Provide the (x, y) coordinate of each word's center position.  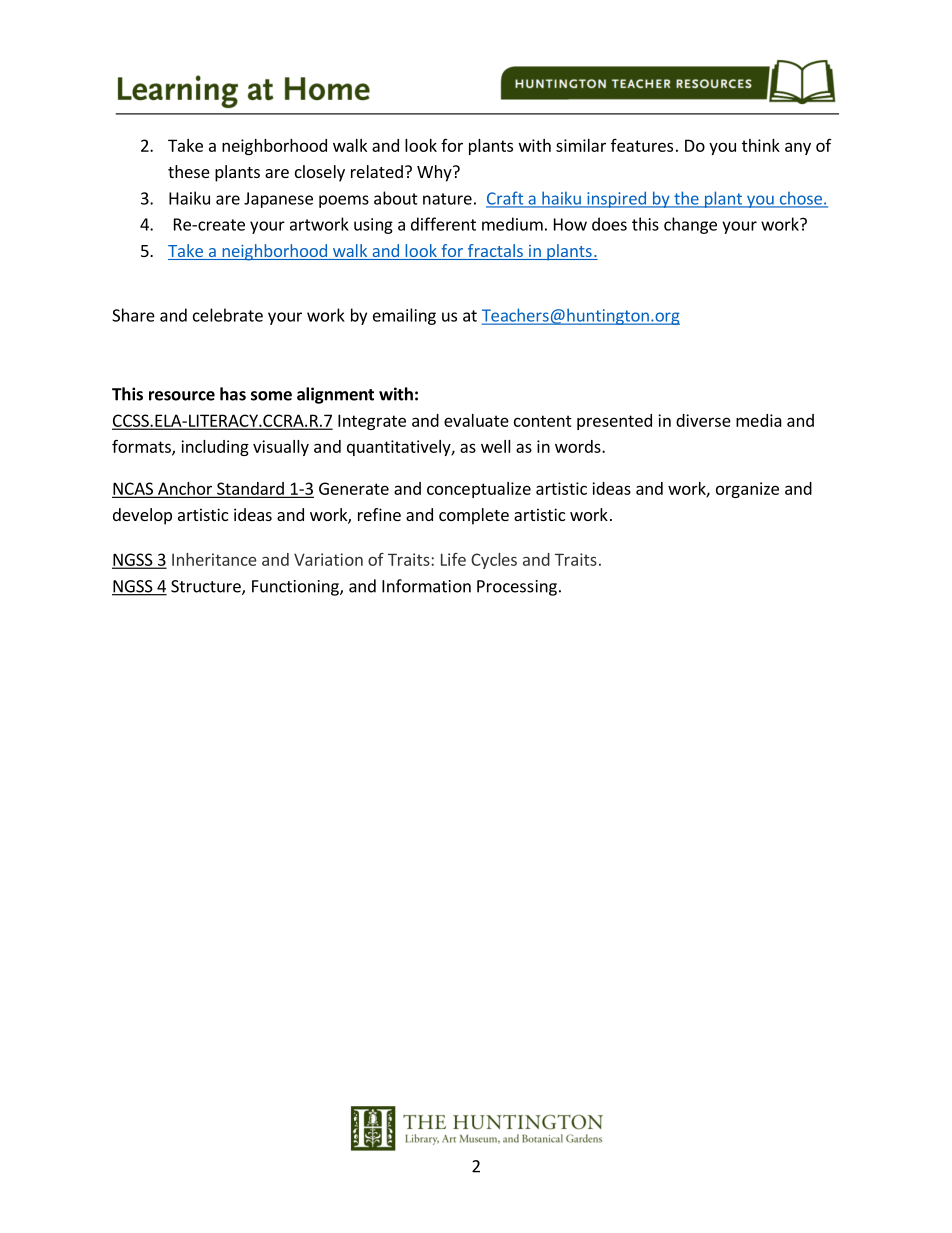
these (189, 171)
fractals (495, 252)
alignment (335, 395)
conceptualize (479, 490)
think (761, 145)
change (690, 225)
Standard (250, 489)
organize (747, 490)
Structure (207, 587)
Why (435, 173)
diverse (703, 420)
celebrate (228, 315)
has (233, 394)
